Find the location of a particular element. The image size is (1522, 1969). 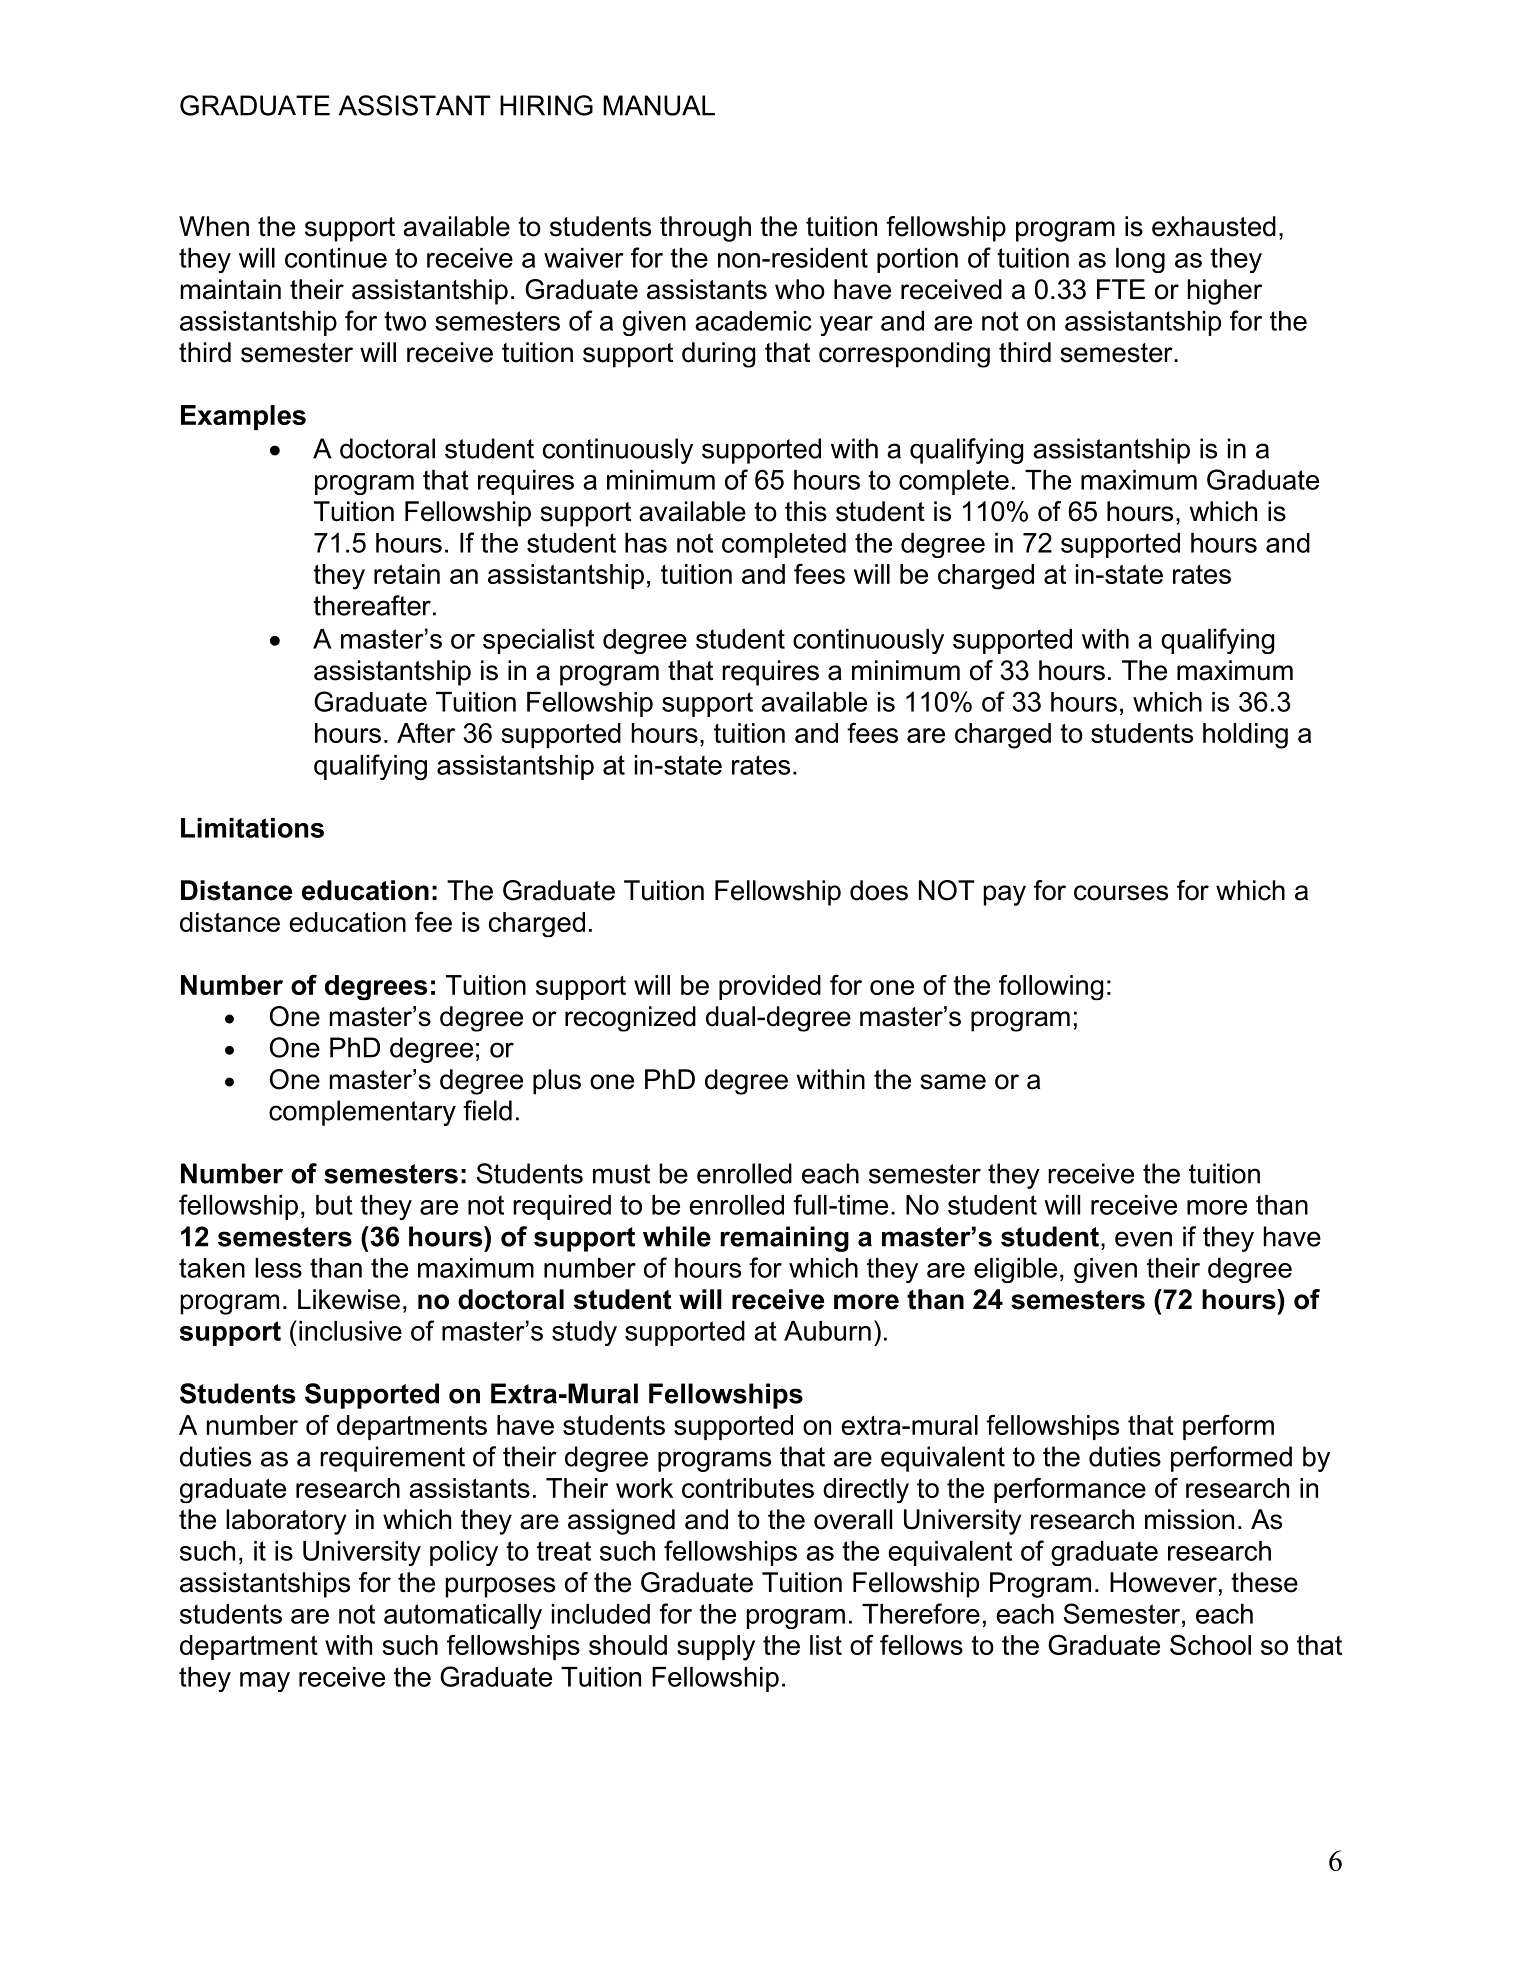

Limitations is located at coordinates (252, 828).
